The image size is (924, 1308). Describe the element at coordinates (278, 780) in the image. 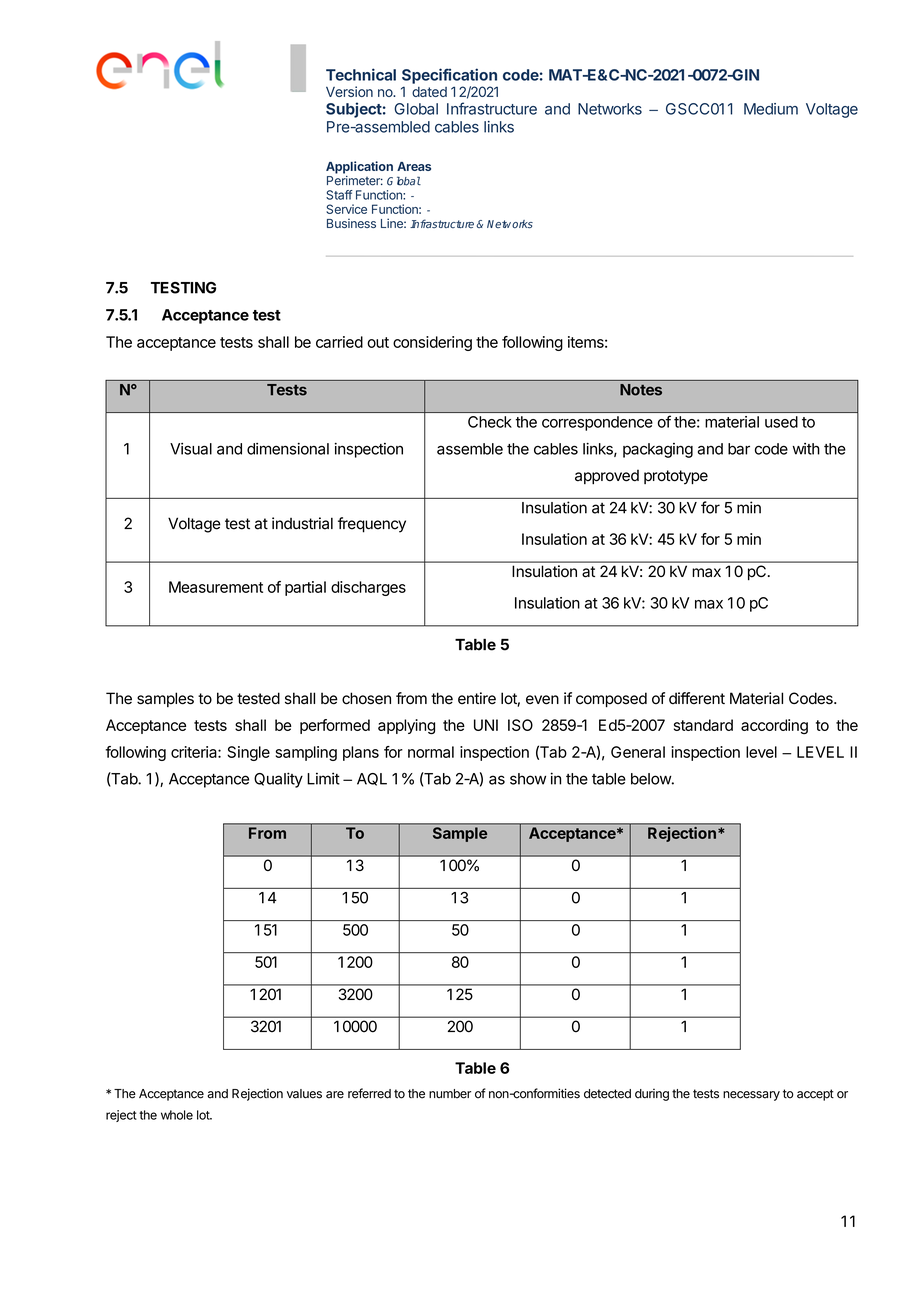

I see `Quality` at that location.
